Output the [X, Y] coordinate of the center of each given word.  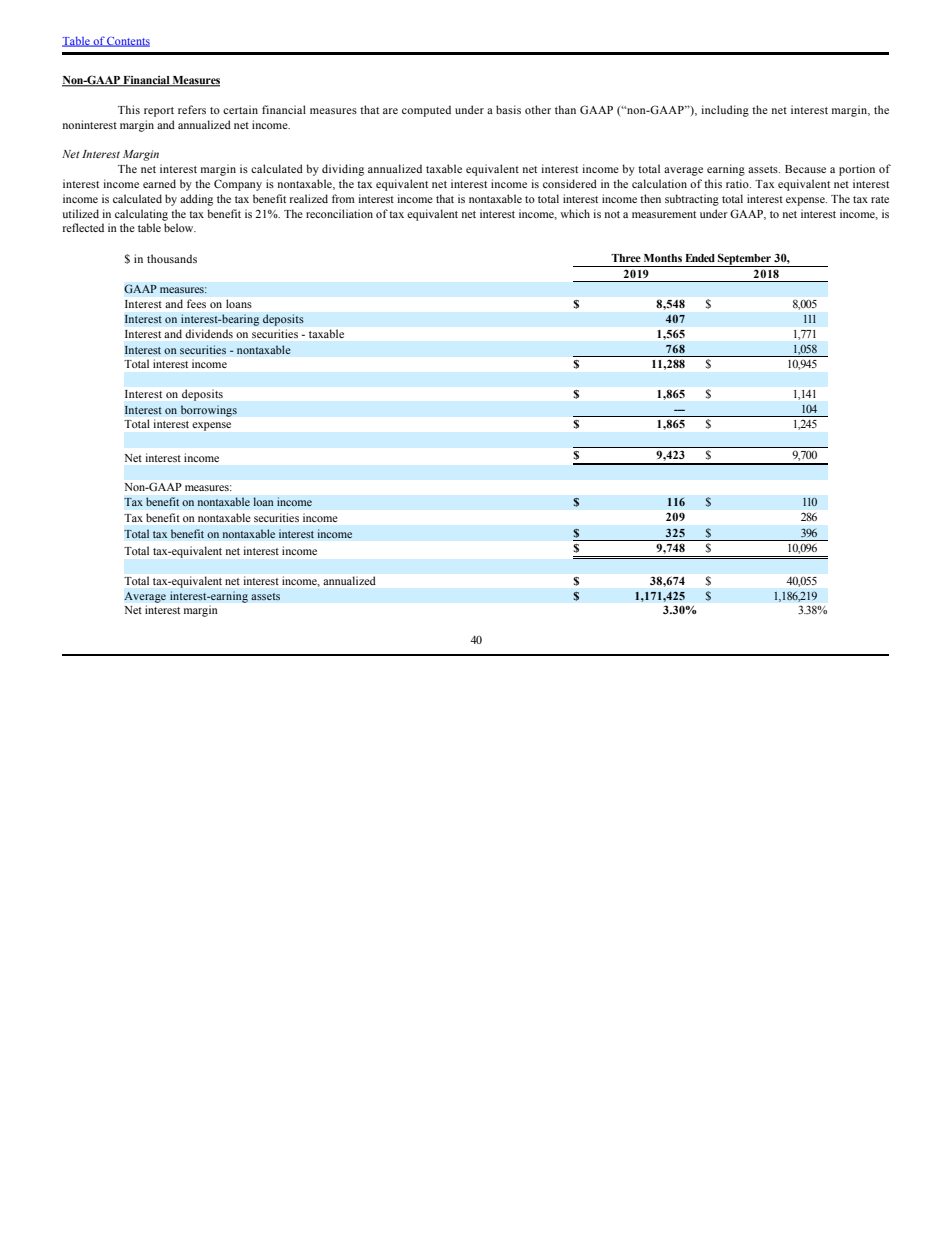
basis [508, 109]
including [725, 111]
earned [159, 183]
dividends [209, 333]
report [159, 112]
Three [626, 258]
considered [570, 183]
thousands [172, 258]
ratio [738, 183]
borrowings [209, 411]
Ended [700, 258]
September [744, 260]
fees [196, 303]
